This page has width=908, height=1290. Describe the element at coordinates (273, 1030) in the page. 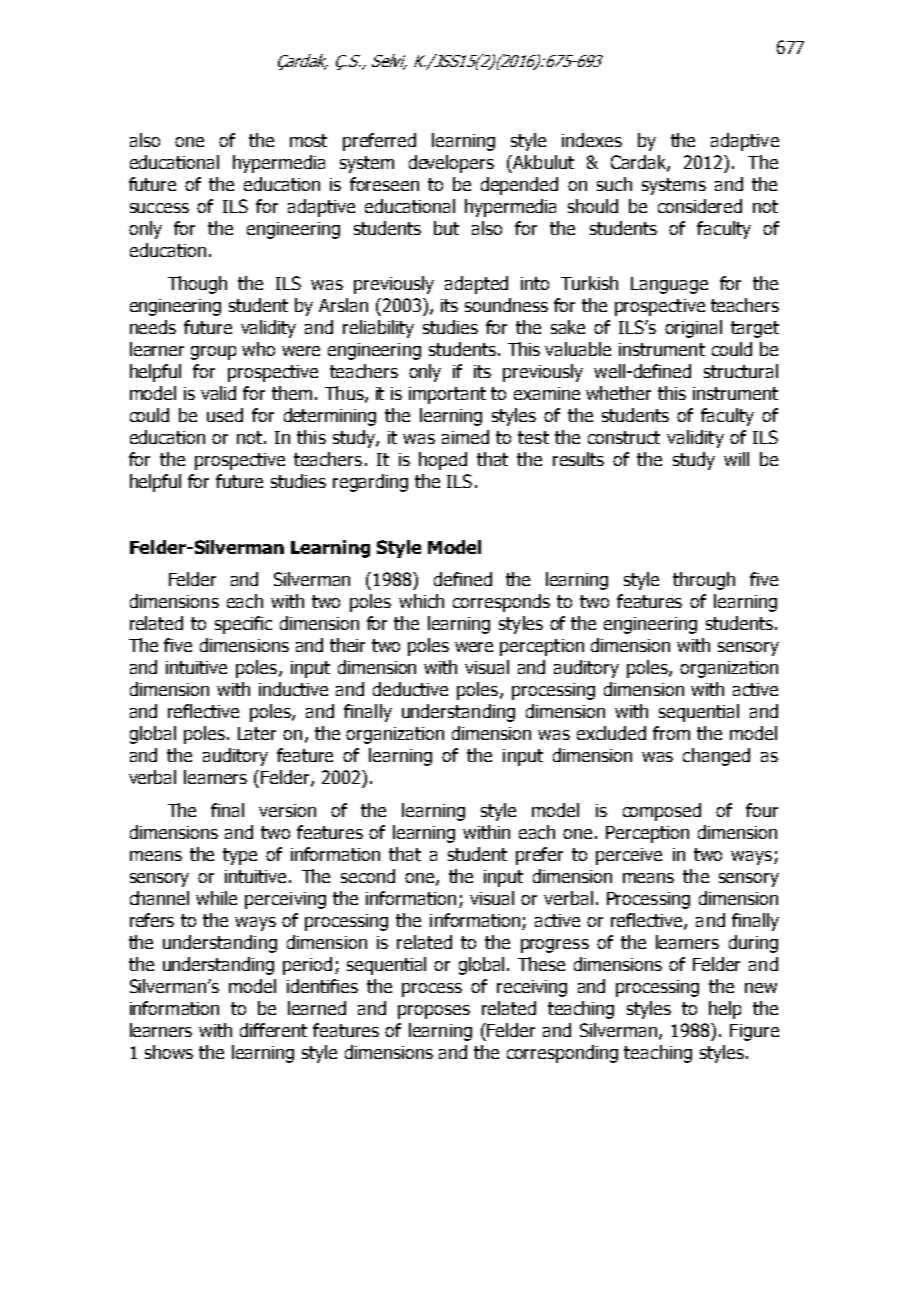

I see `different` at that location.
